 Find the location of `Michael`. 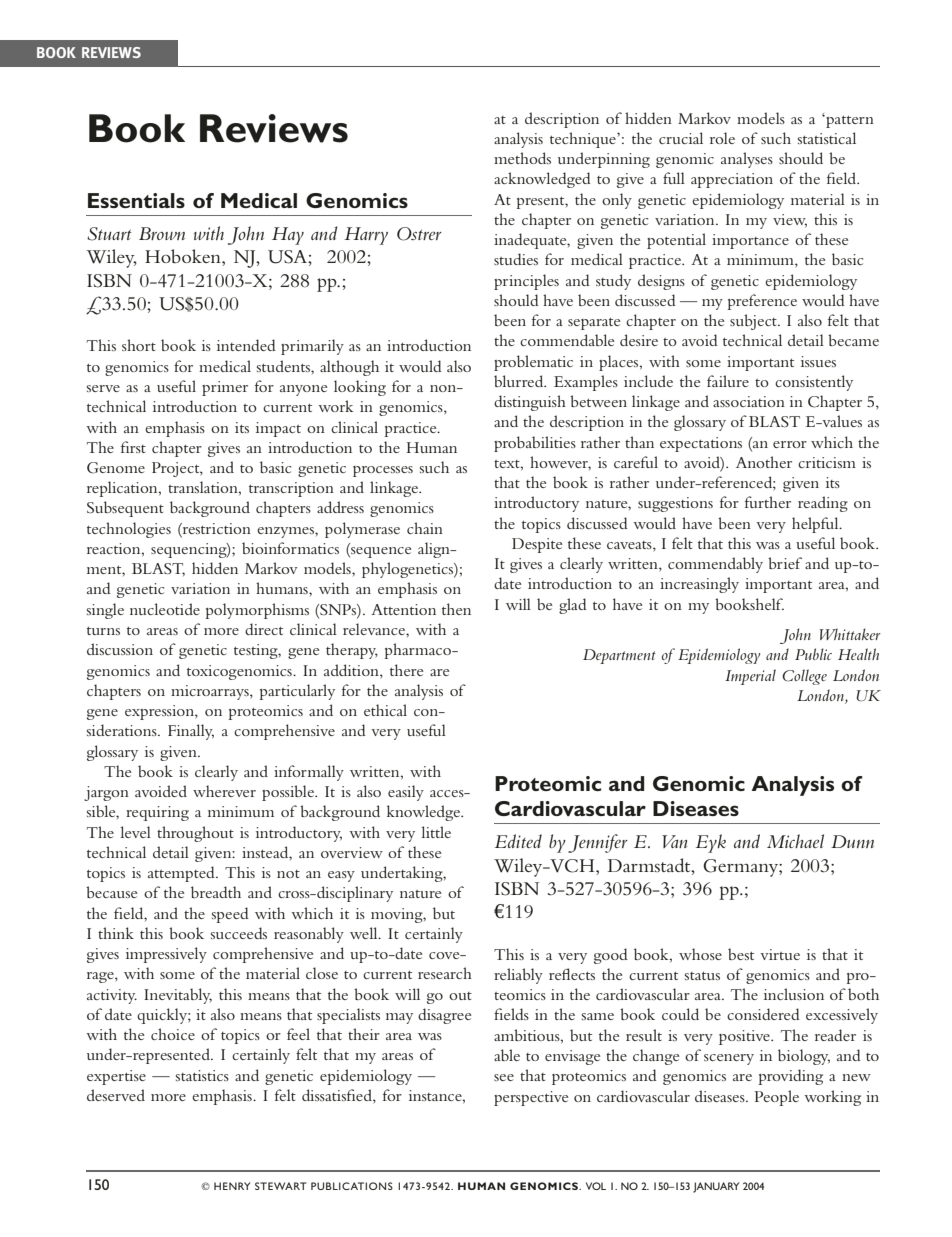

Michael is located at coordinates (795, 841).
